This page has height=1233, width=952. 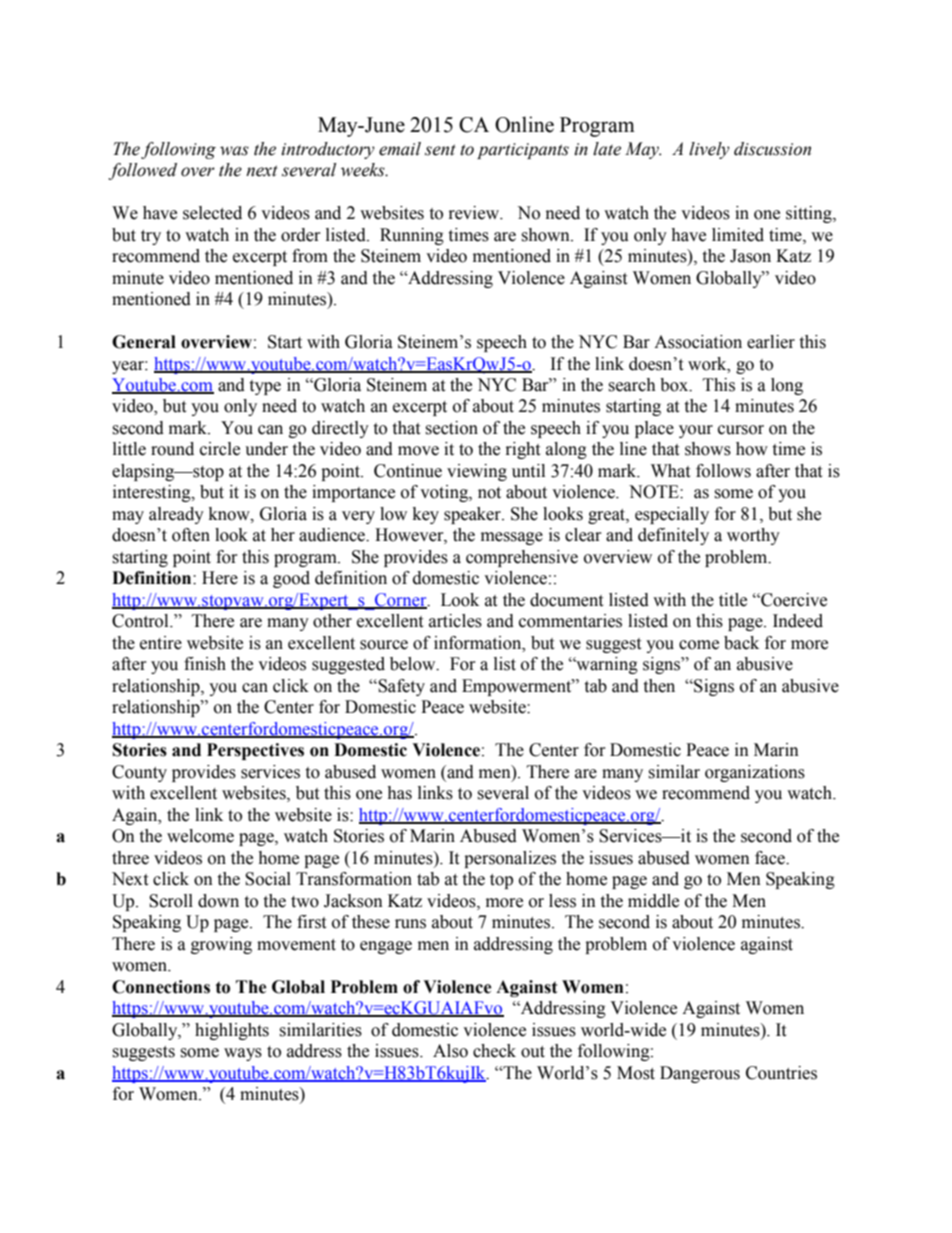 What do you see at coordinates (399, 793) in the page?
I see `has` at bounding box center [399, 793].
